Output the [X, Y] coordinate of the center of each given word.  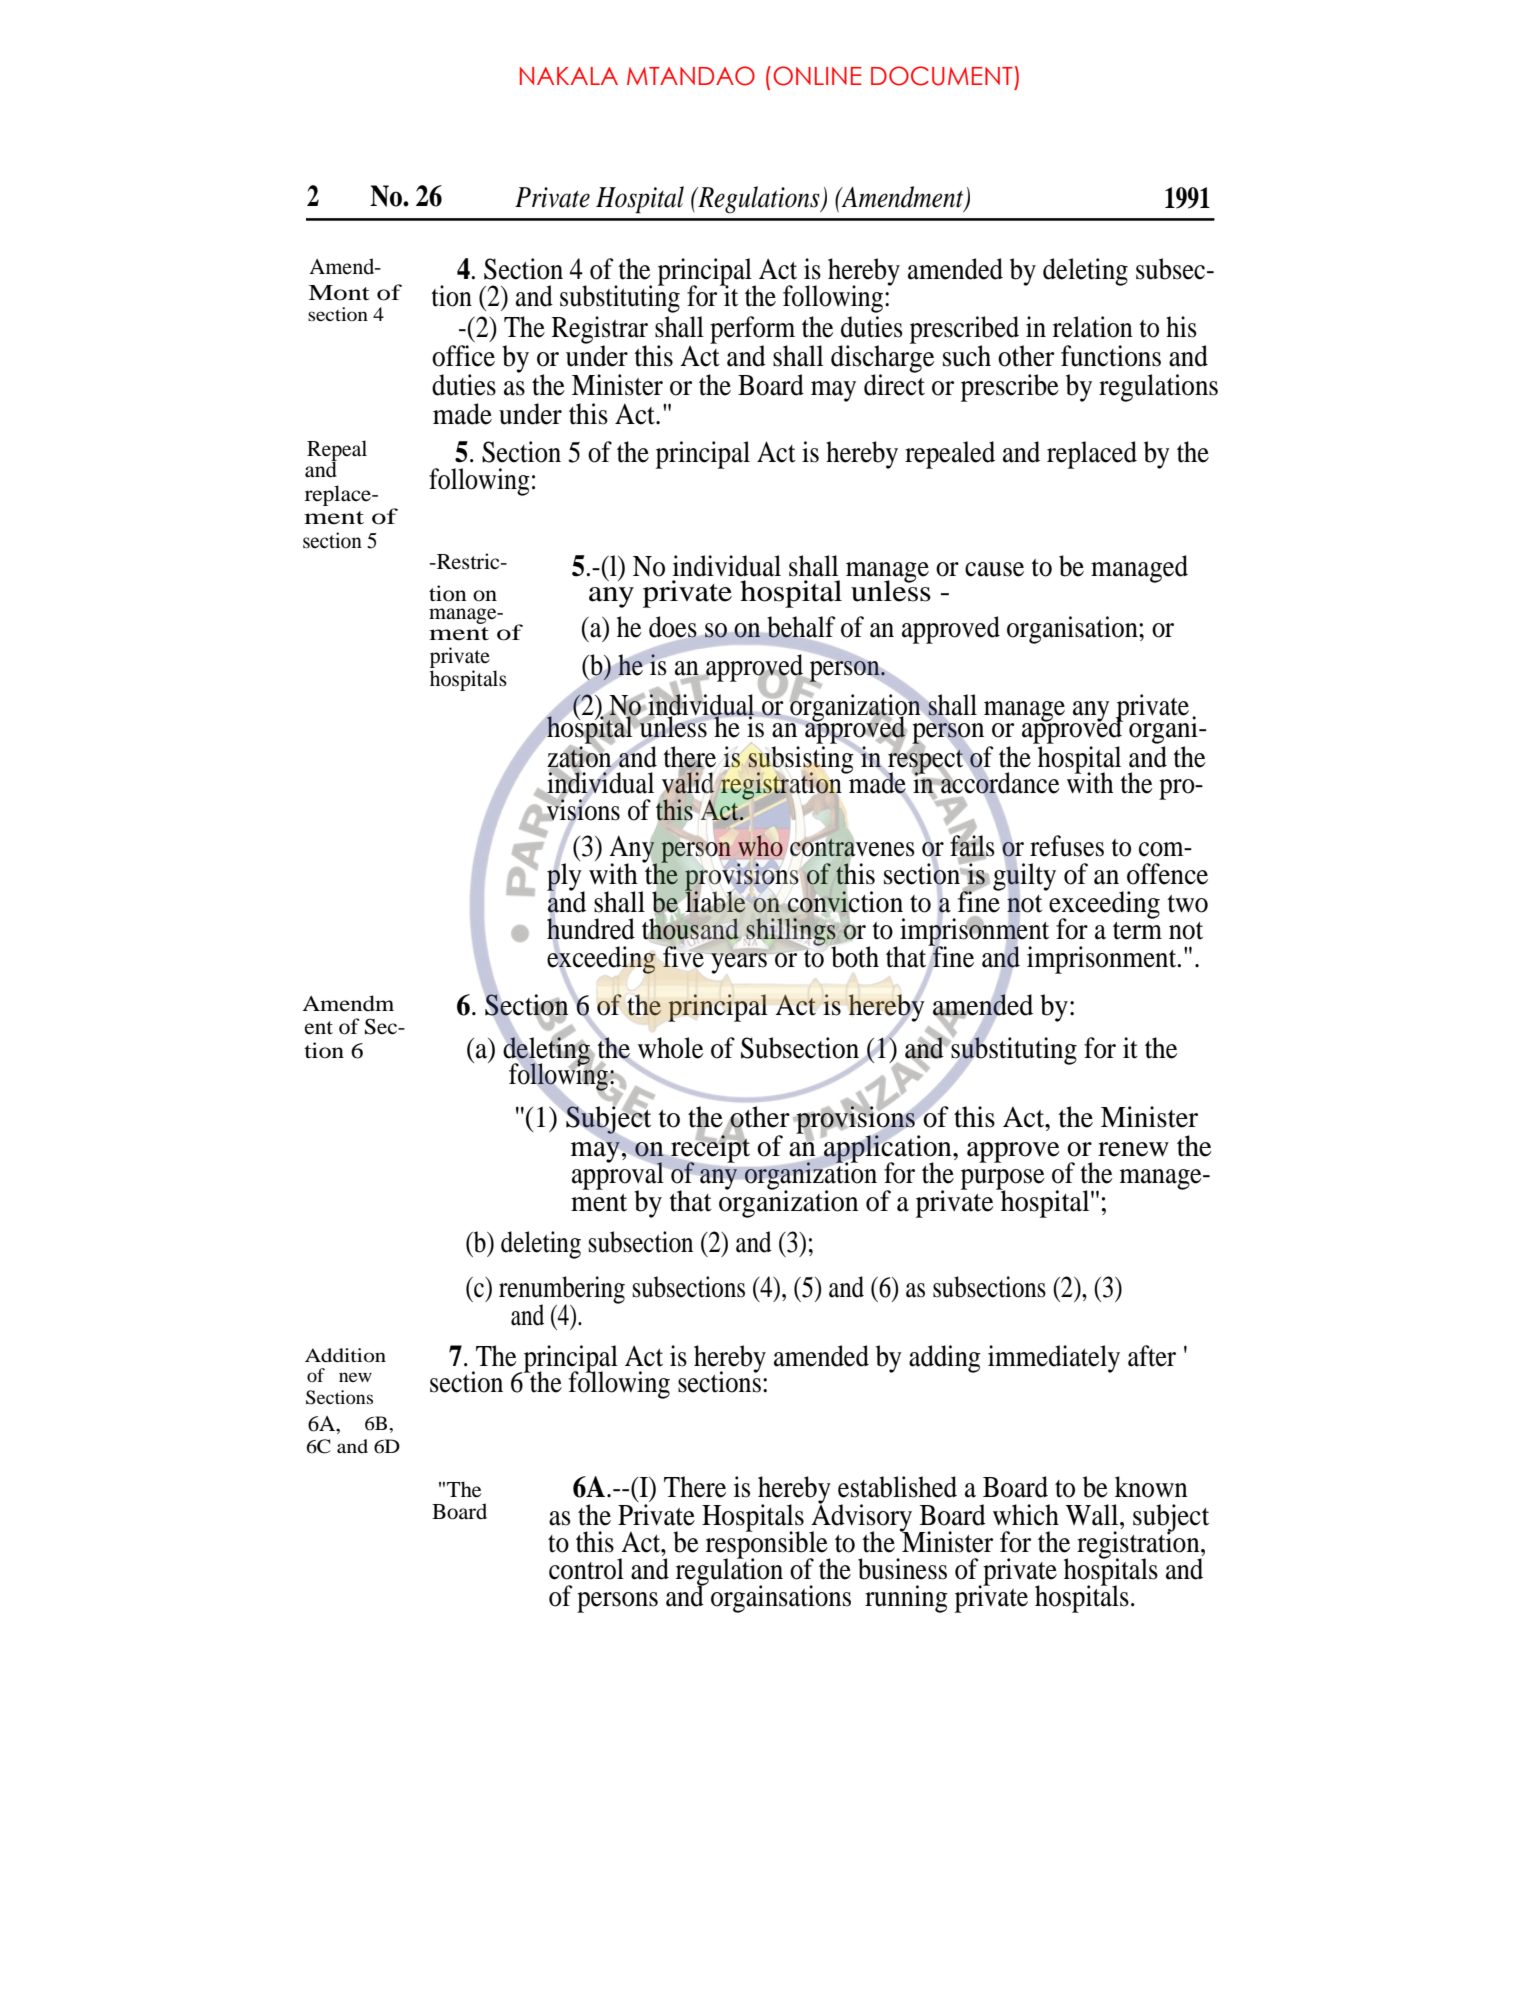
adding [945, 1359]
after [1152, 1356]
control [586, 1569]
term [1137, 931]
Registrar [600, 331]
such [967, 356]
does [674, 628]
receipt [710, 1150]
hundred [591, 929]
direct [894, 384]
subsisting [801, 760]
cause [994, 569]
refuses [1067, 846]
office [463, 356]
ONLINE [817, 76]
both [854, 956]
